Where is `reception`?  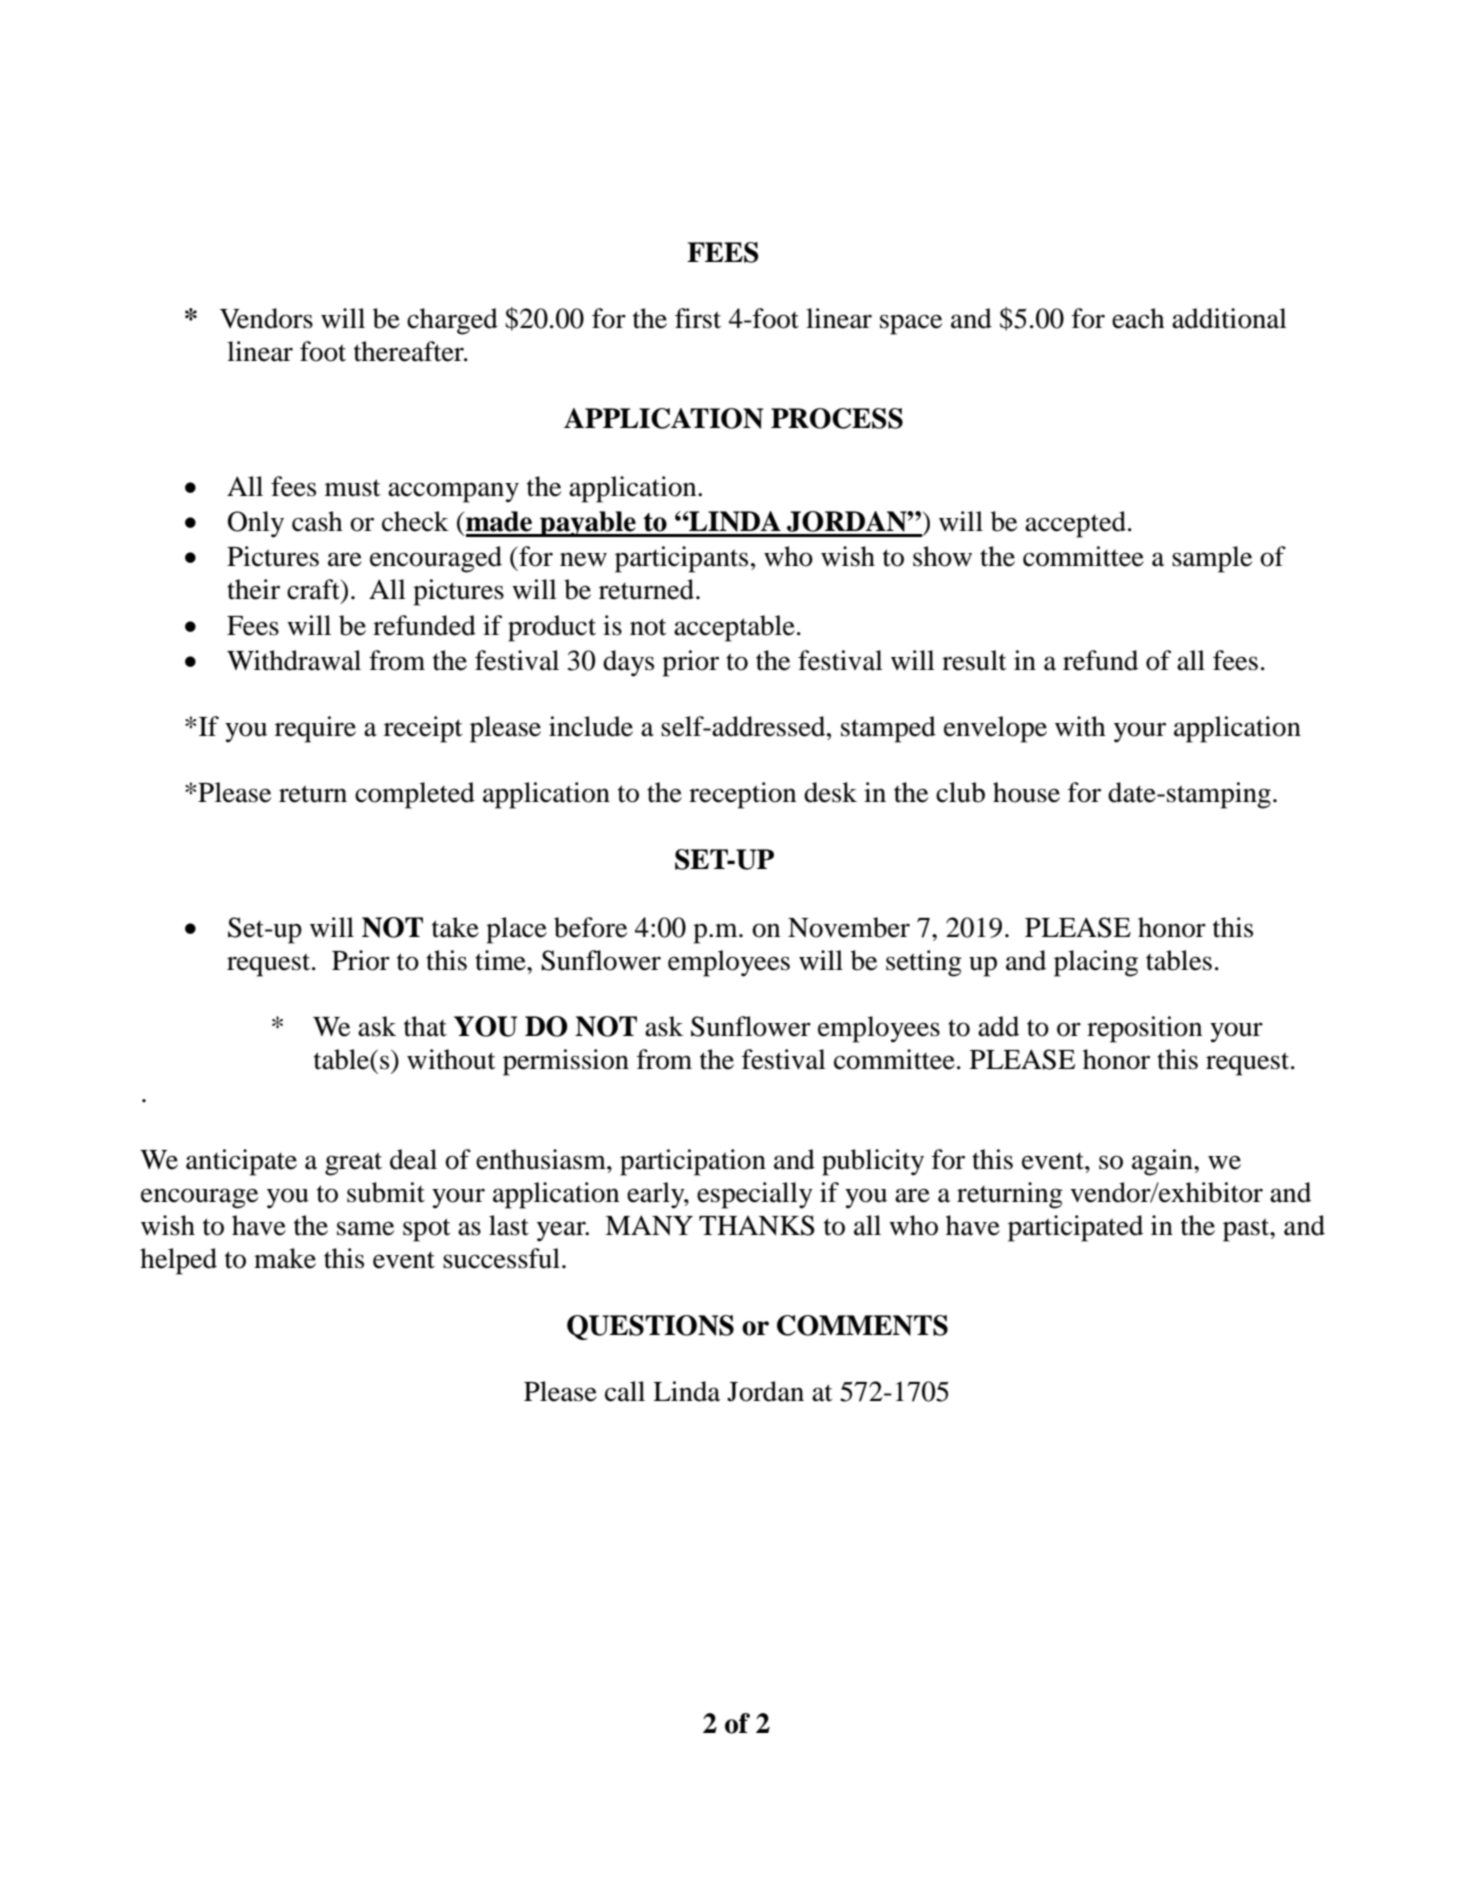
reception is located at coordinates (742, 795).
